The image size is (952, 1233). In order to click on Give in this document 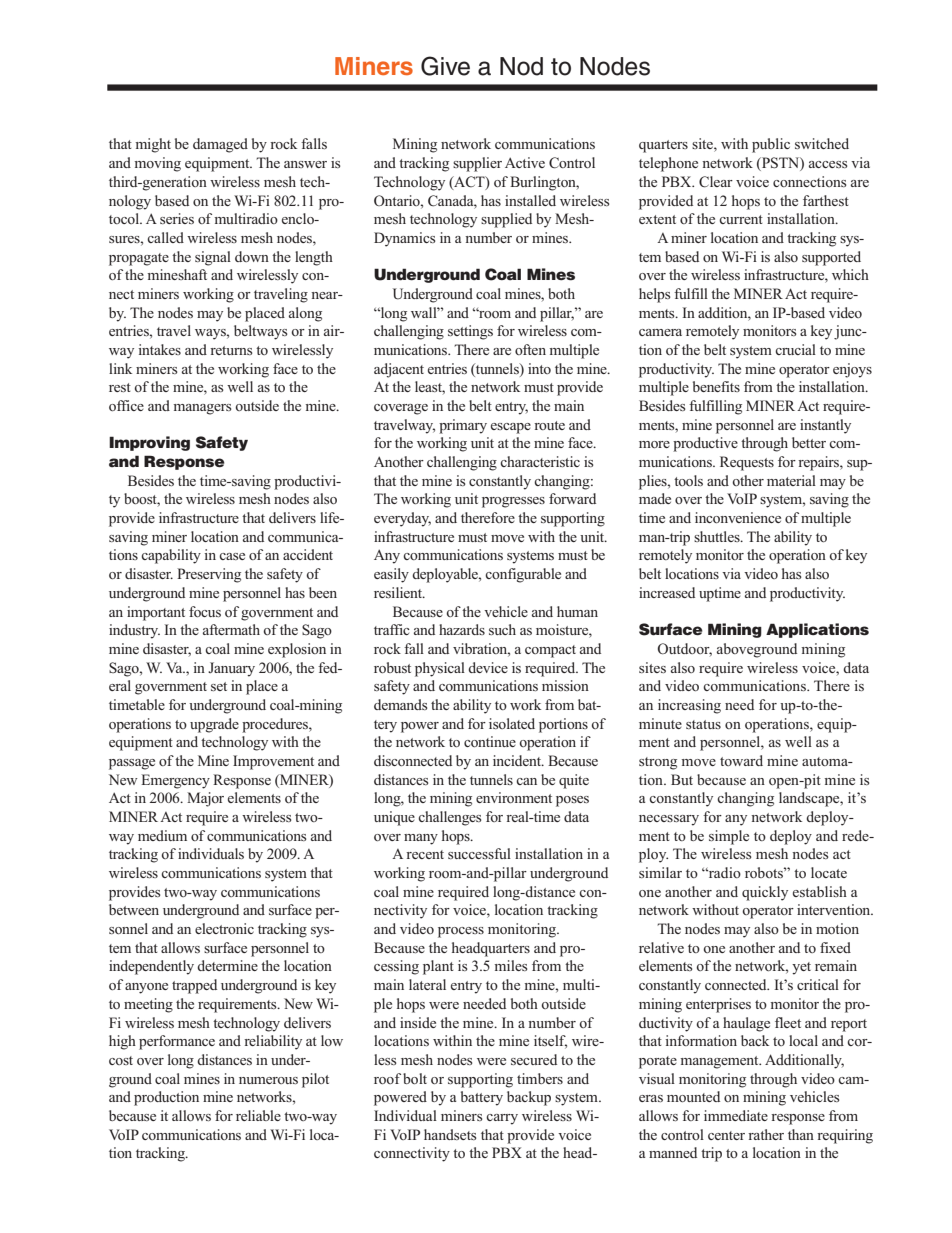, I will do `click(445, 66)`.
